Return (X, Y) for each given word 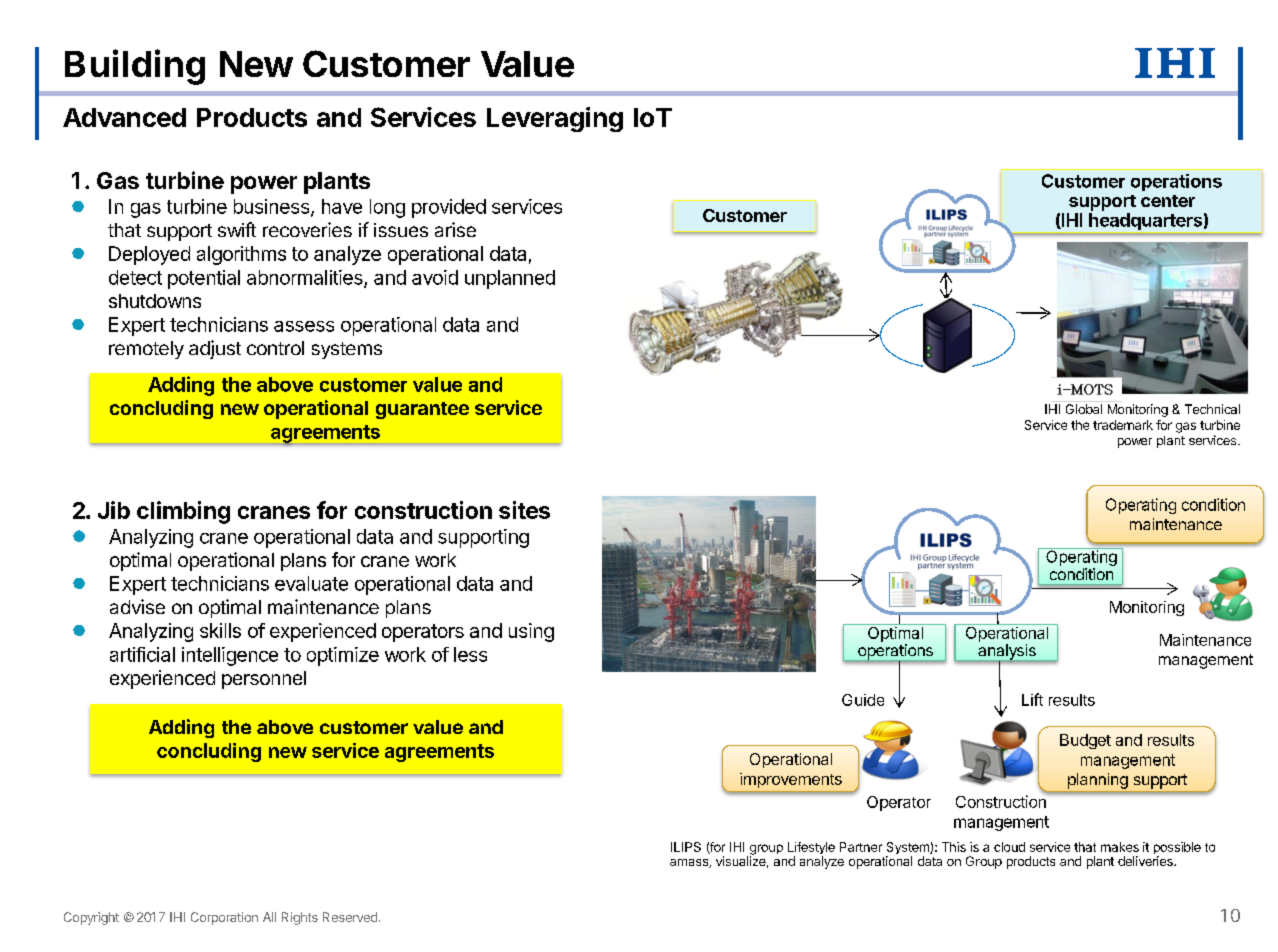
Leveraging (555, 119)
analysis (1007, 653)
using (531, 632)
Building (135, 67)
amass (690, 863)
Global (1084, 409)
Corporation (224, 918)
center (1168, 201)
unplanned (510, 279)
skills (220, 630)
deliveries (1146, 861)
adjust (215, 349)
